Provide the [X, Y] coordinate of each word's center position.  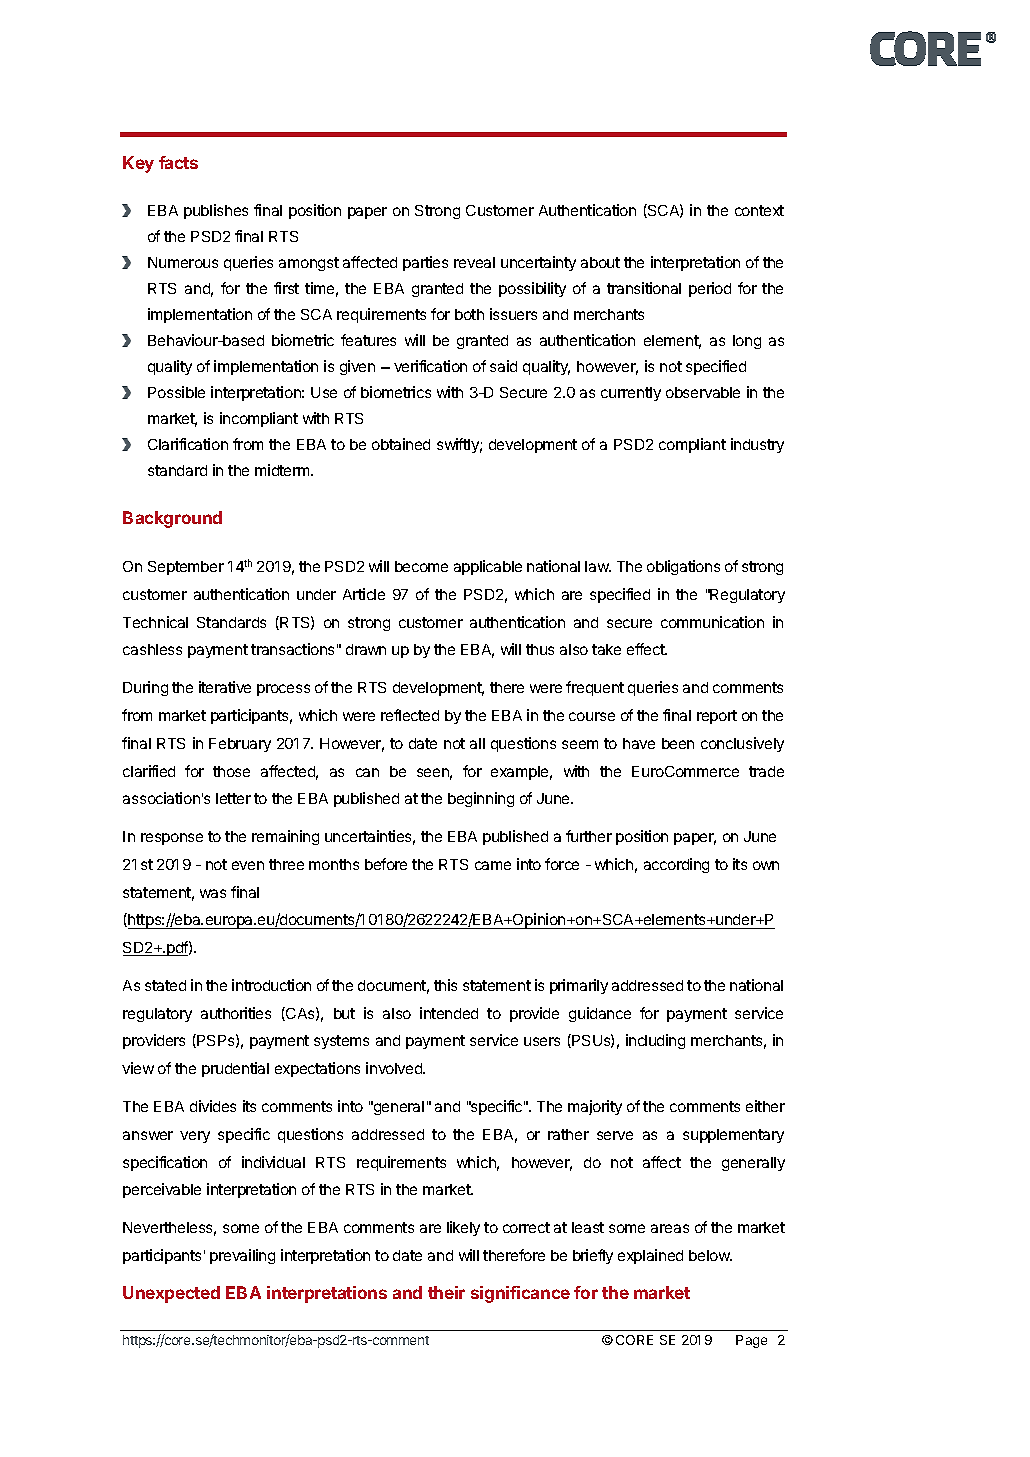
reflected [410, 715]
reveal [474, 262]
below [710, 1255]
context [759, 210]
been [678, 743]
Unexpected [171, 1294]
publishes [216, 211]
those [231, 771]
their [446, 1292]
